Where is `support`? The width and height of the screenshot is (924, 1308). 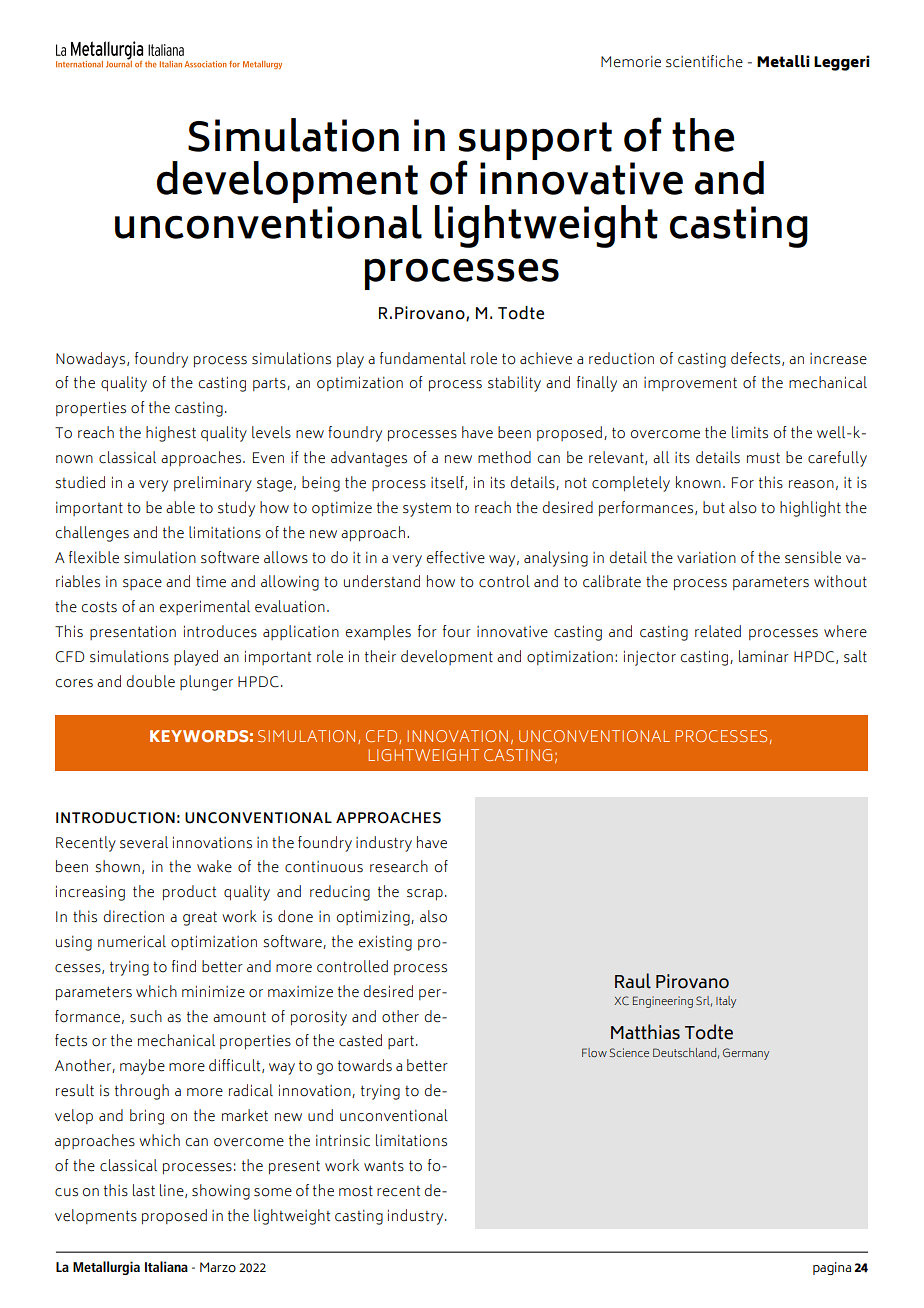
support is located at coordinates (535, 142).
